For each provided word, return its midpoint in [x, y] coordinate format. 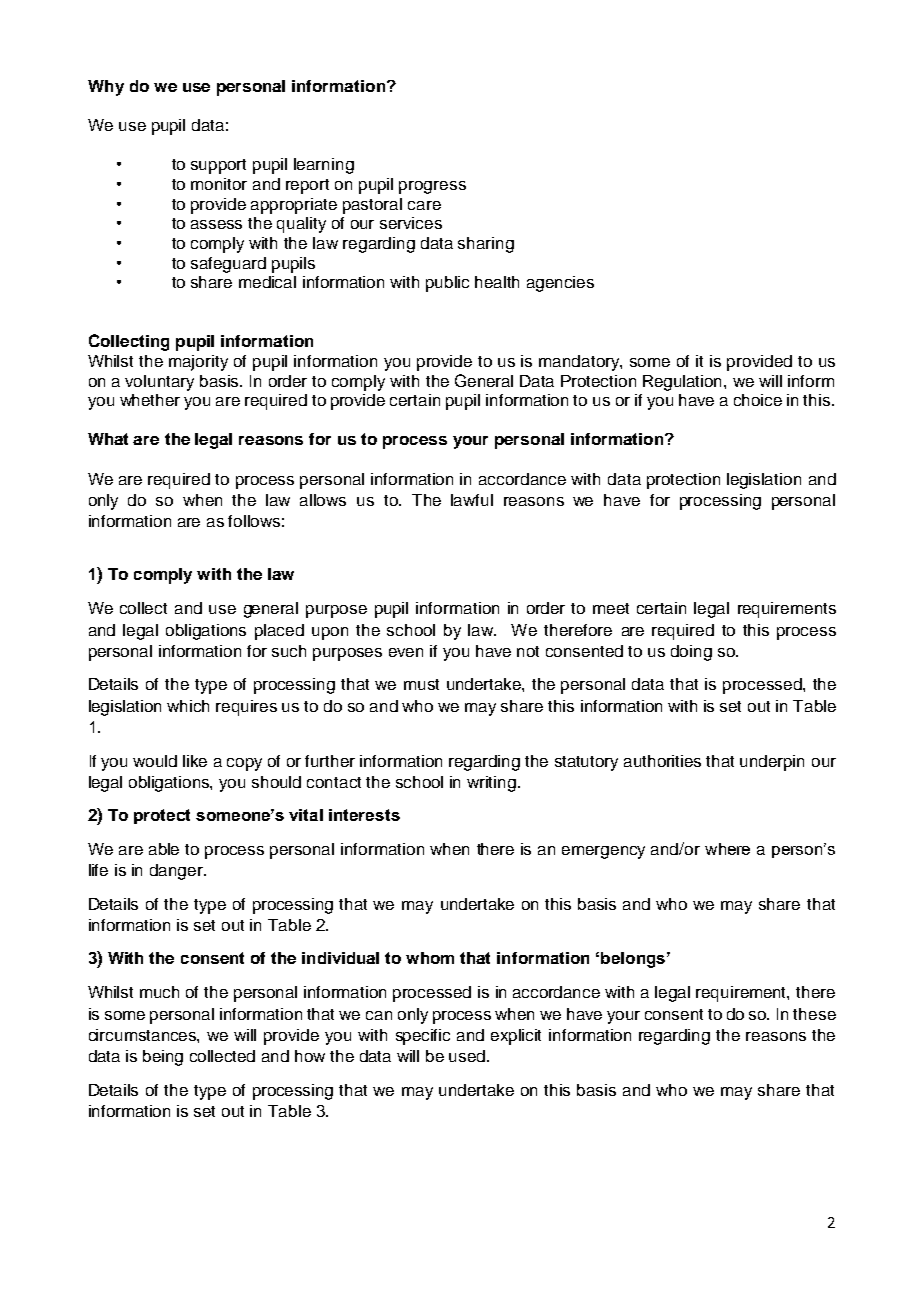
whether [150, 400]
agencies [560, 284]
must [421, 684]
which [188, 706]
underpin [772, 763]
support [218, 166]
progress [432, 187]
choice [758, 400]
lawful [472, 500]
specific [423, 1037]
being [163, 1058]
